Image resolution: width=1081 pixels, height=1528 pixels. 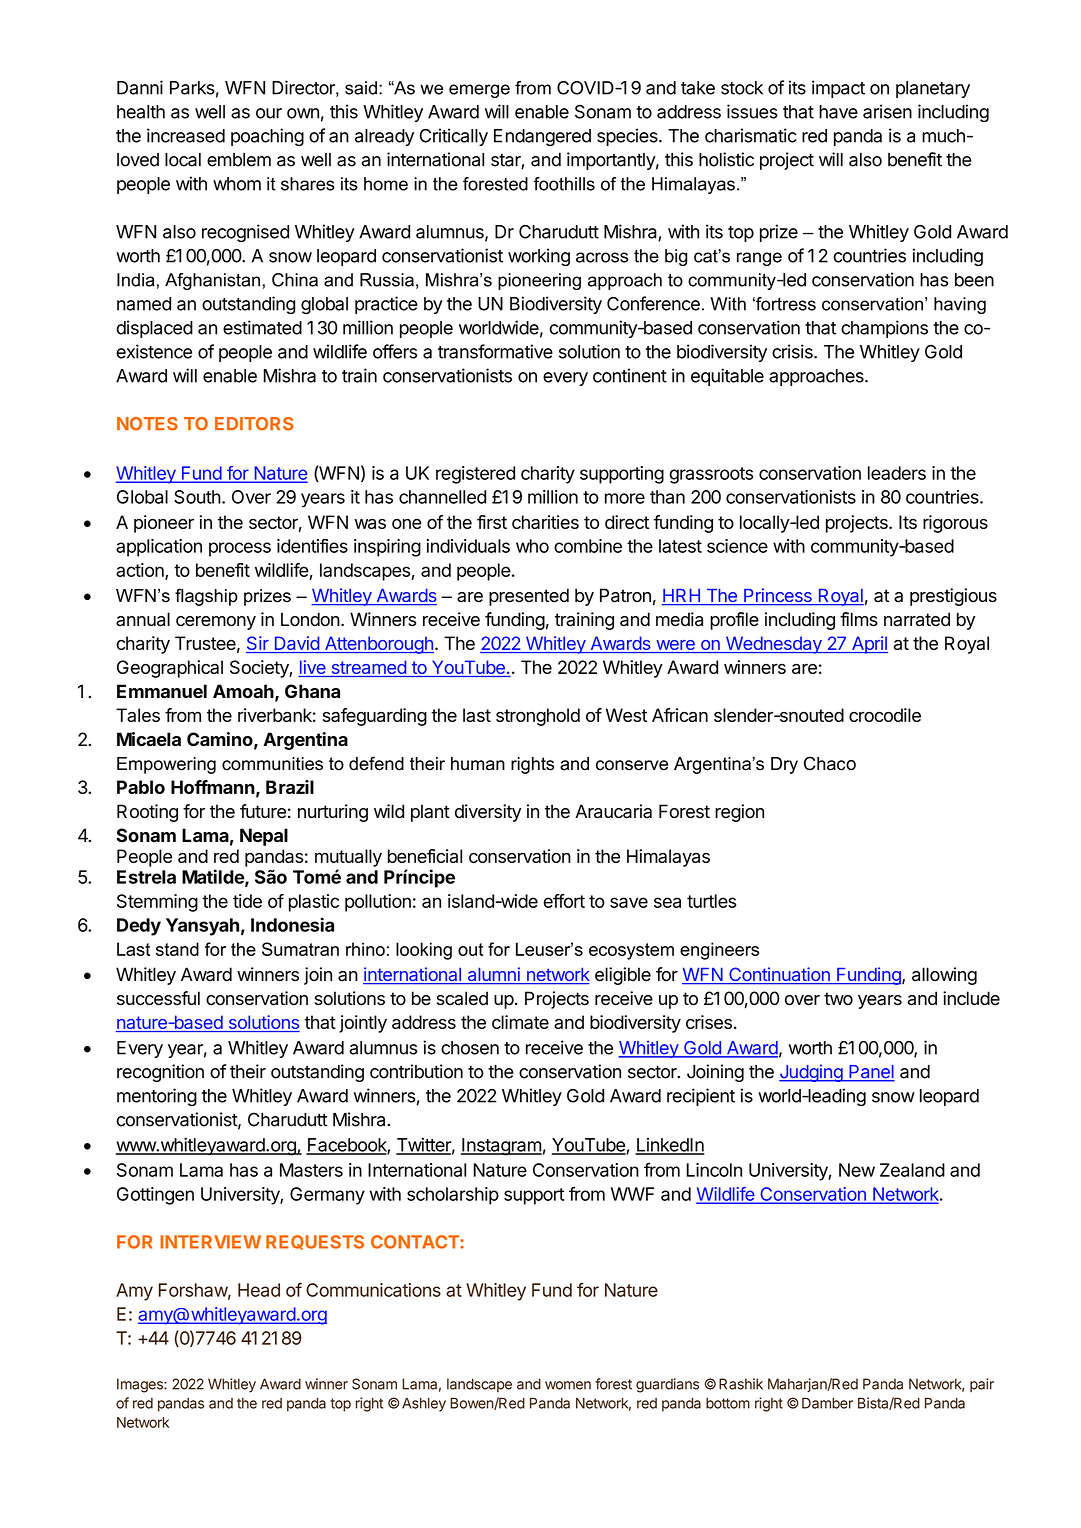 What do you see at coordinates (542, 137) in the screenshot?
I see `Endangered` at bounding box center [542, 137].
